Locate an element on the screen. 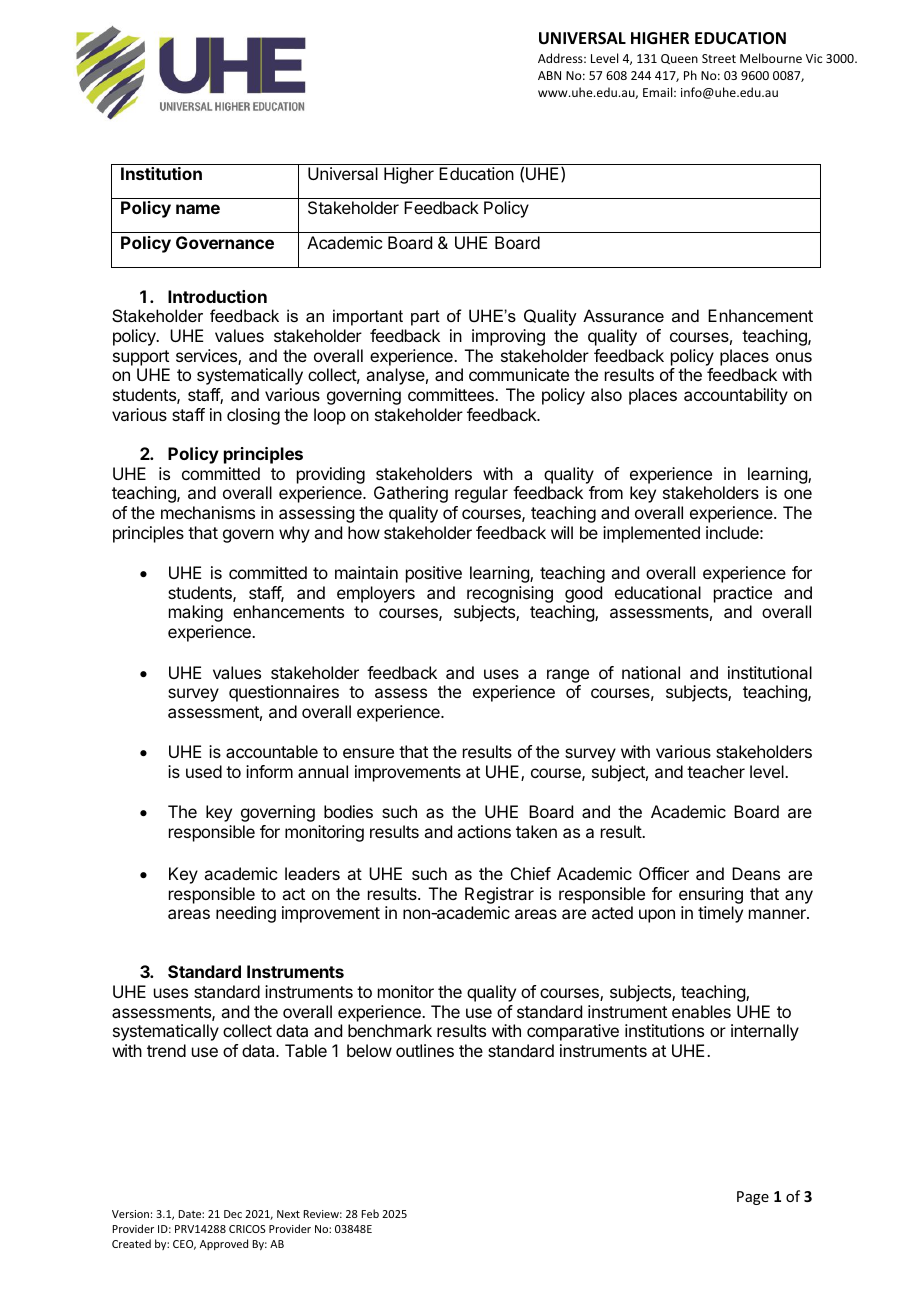 The width and height of the screenshot is (924, 1308). Dec is located at coordinates (233, 1214).
